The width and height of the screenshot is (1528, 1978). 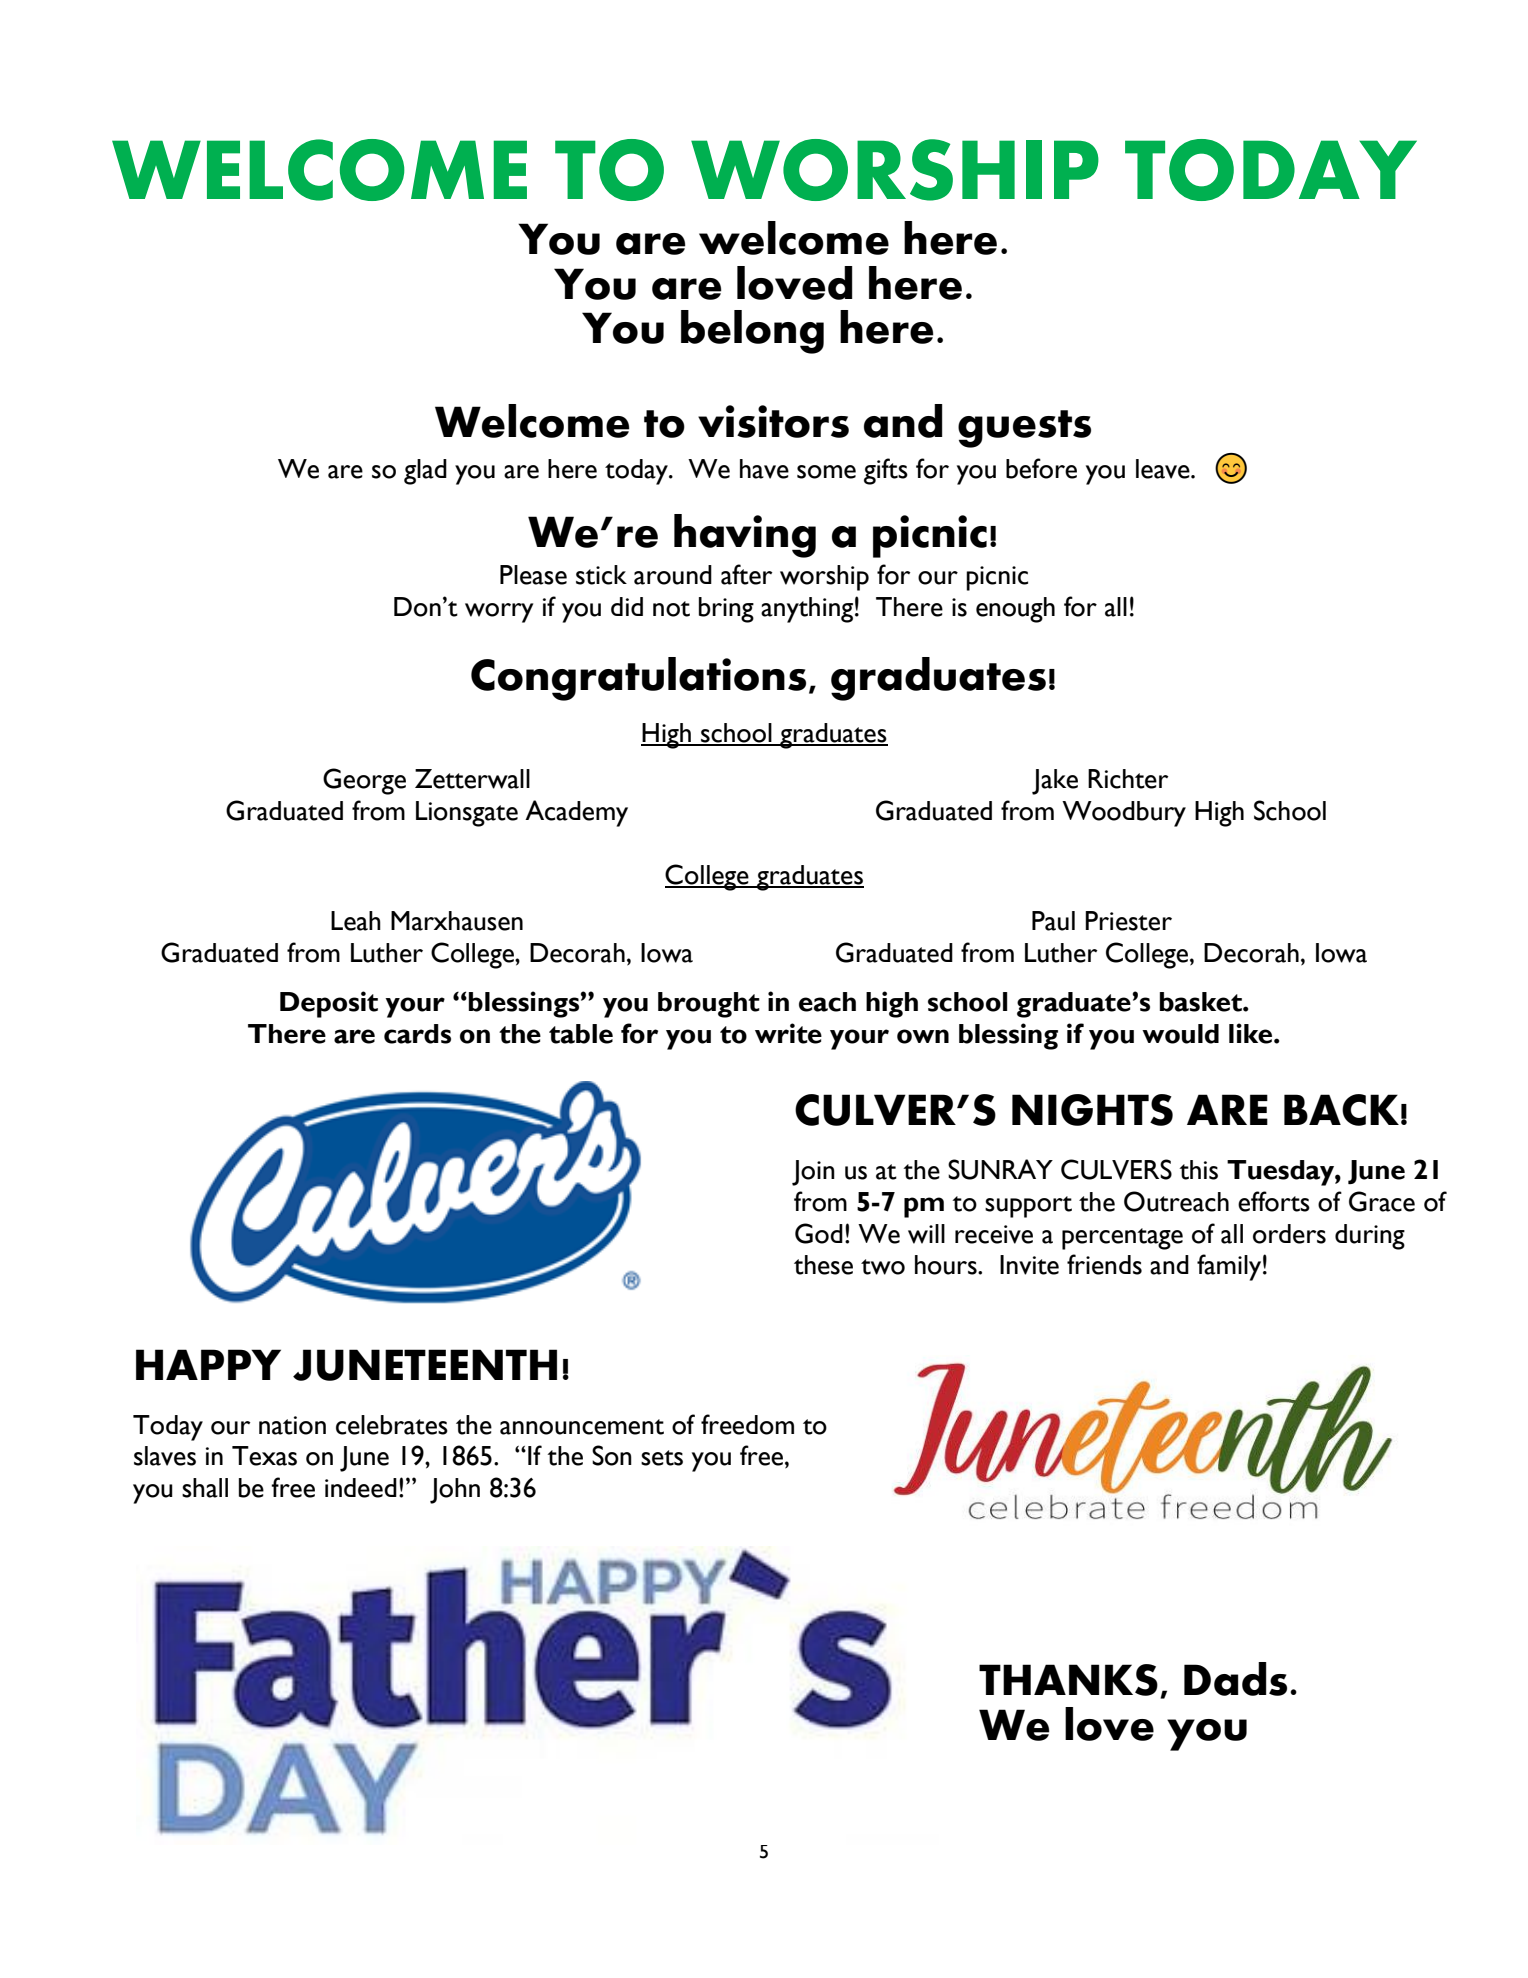 I want to click on HAPPY, so click(x=208, y=1364).
